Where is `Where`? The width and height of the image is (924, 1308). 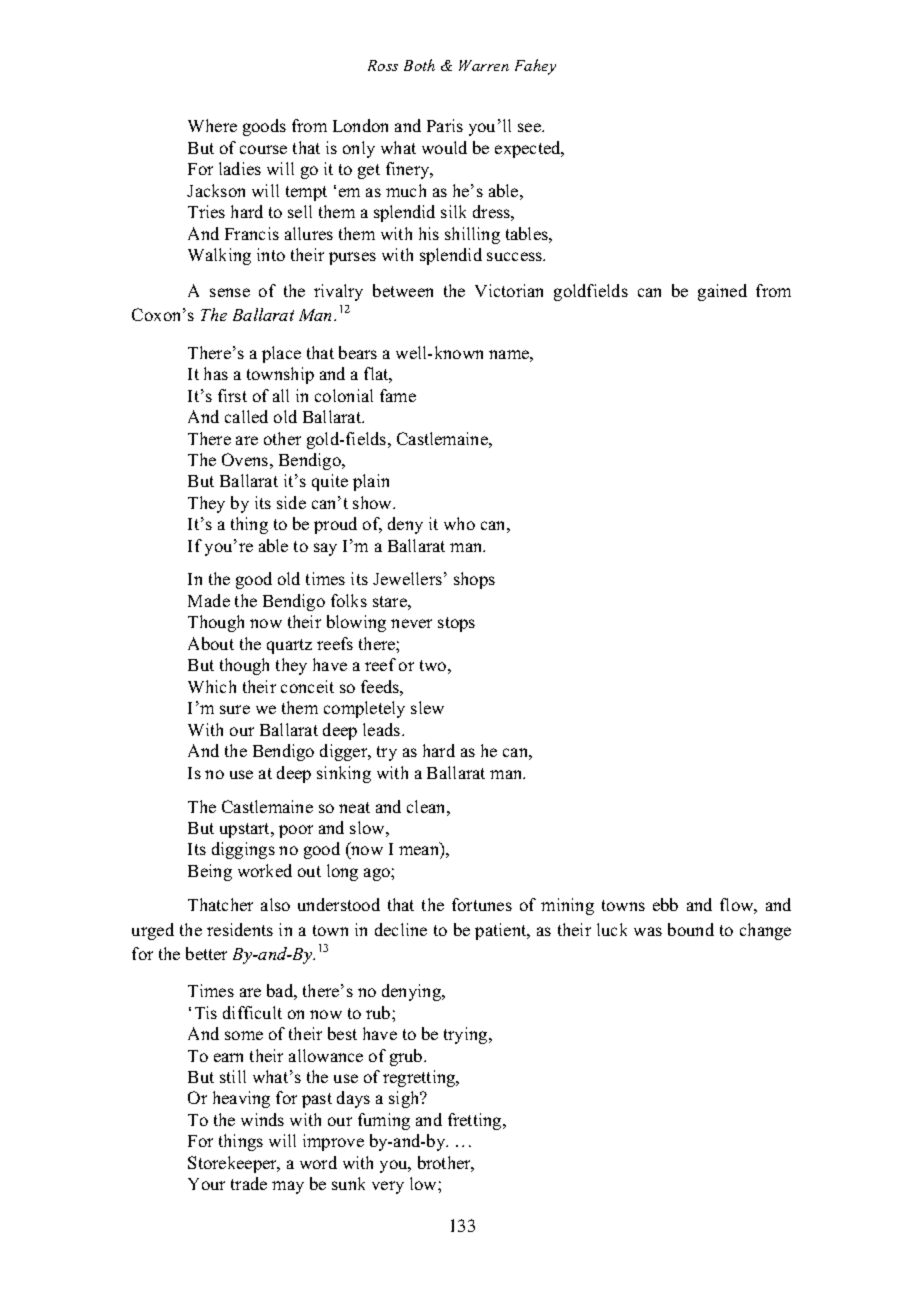 Where is located at coordinates (212, 125).
